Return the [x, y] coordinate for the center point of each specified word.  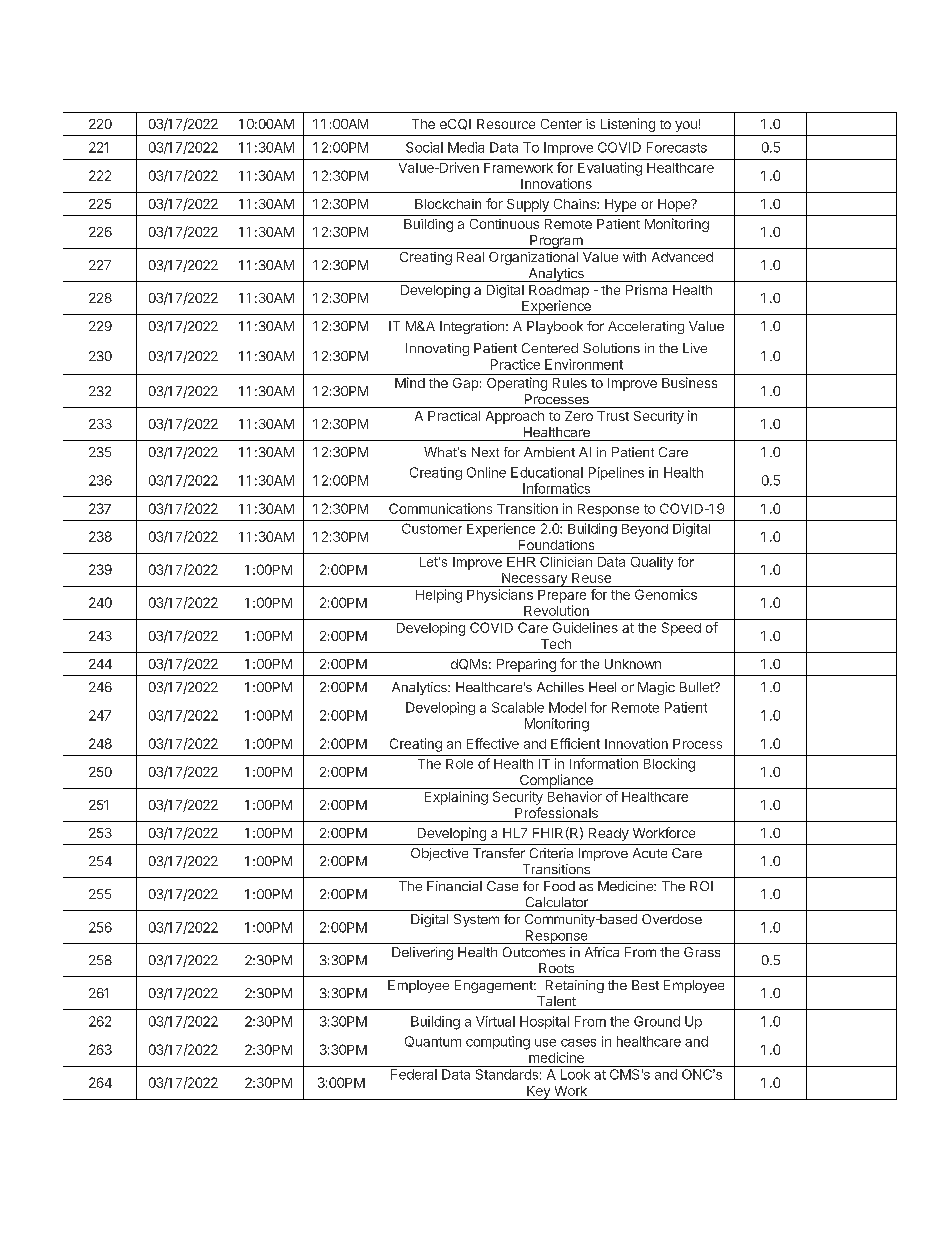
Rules [570, 383]
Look [575, 1074]
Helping [439, 596]
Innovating [437, 349]
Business [689, 382]
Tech [556, 644]
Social [424, 147]
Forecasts [677, 147]
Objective [439, 854]
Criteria [551, 853]
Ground [657, 1021]
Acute [650, 853]
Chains [576, 204]
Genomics [666, 594]
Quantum [433, 1041]
